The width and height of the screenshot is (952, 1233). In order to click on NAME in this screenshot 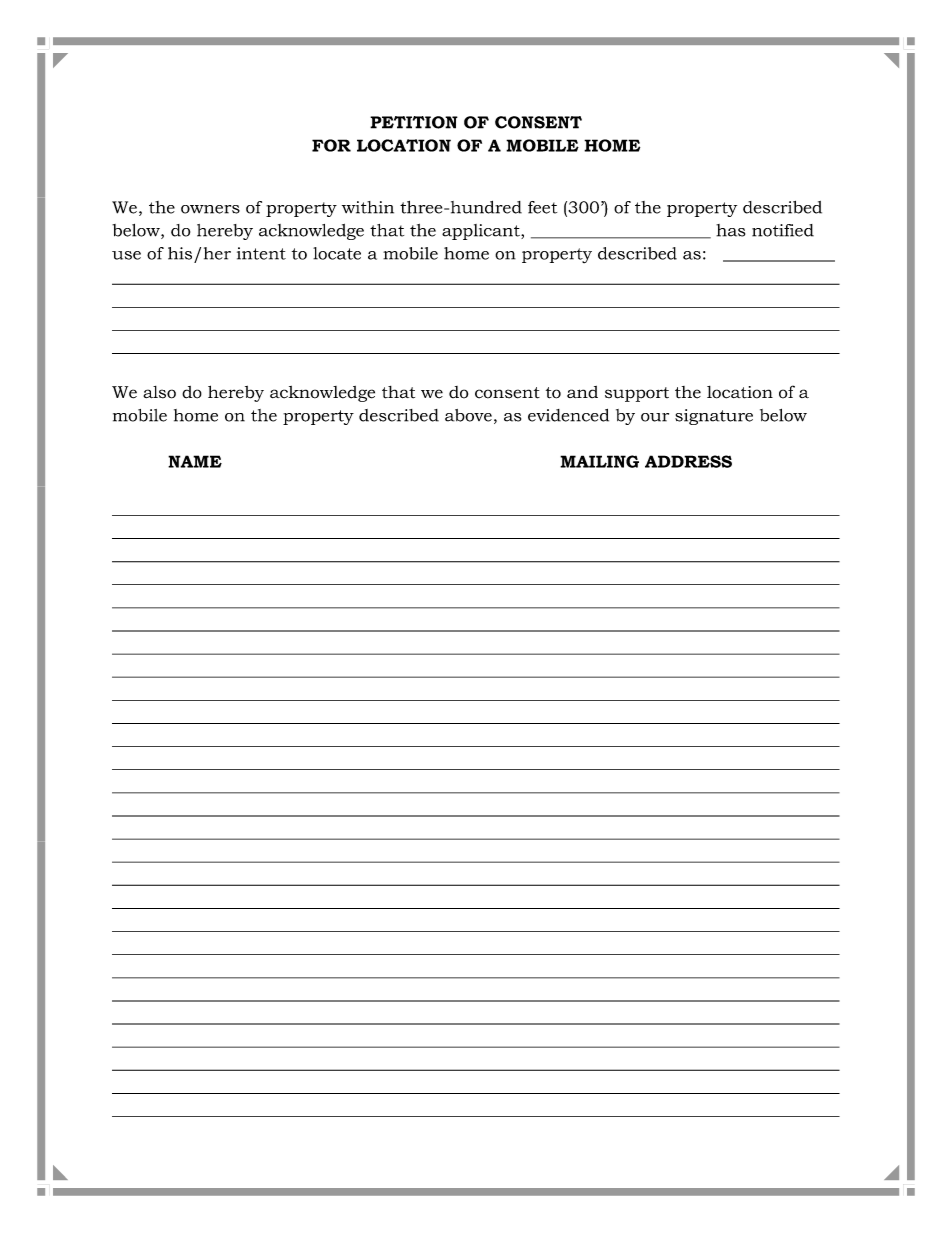, I will do `click(195, 461)`.
